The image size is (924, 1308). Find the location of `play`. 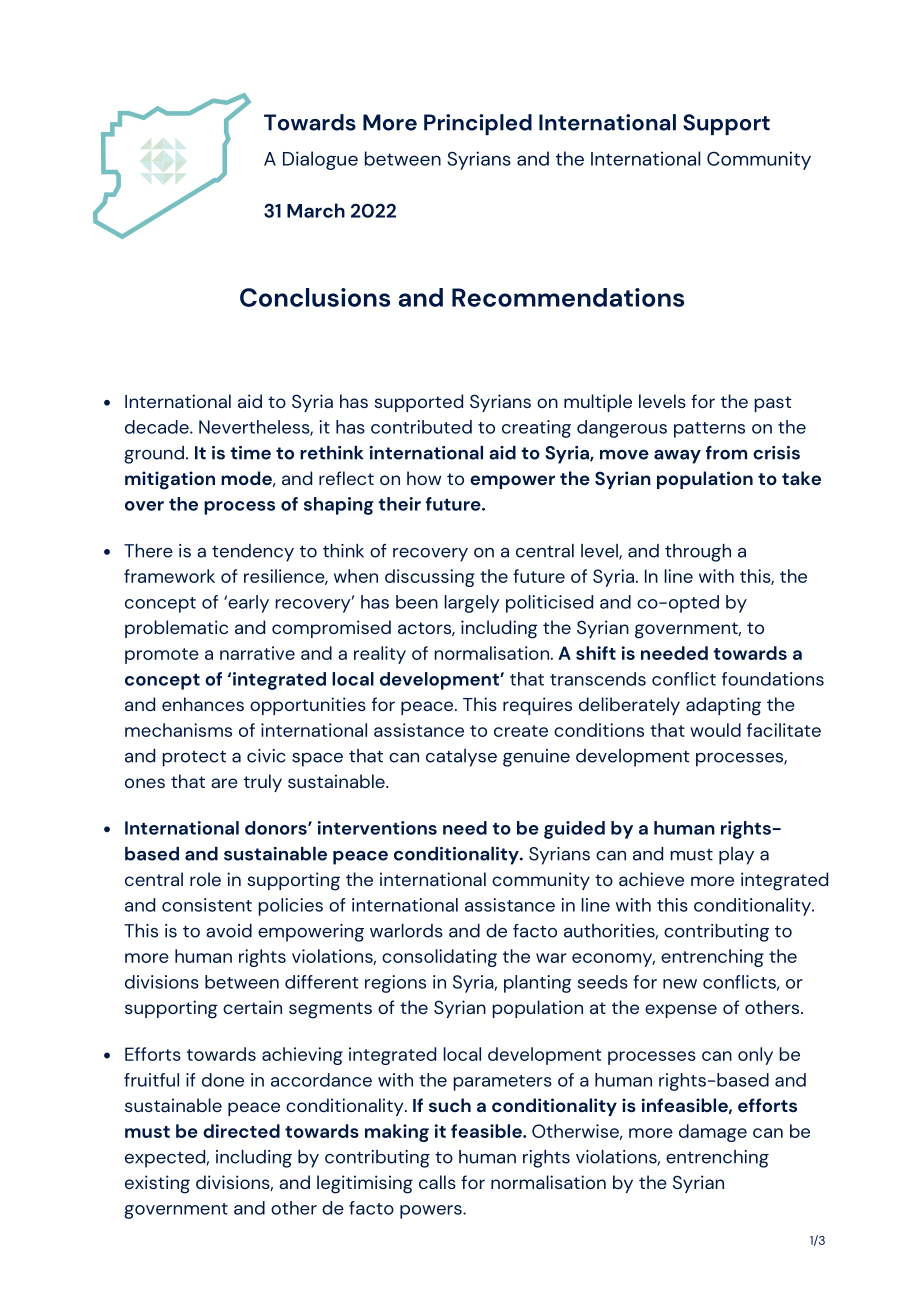

play is located at coordinates (736, 856).
